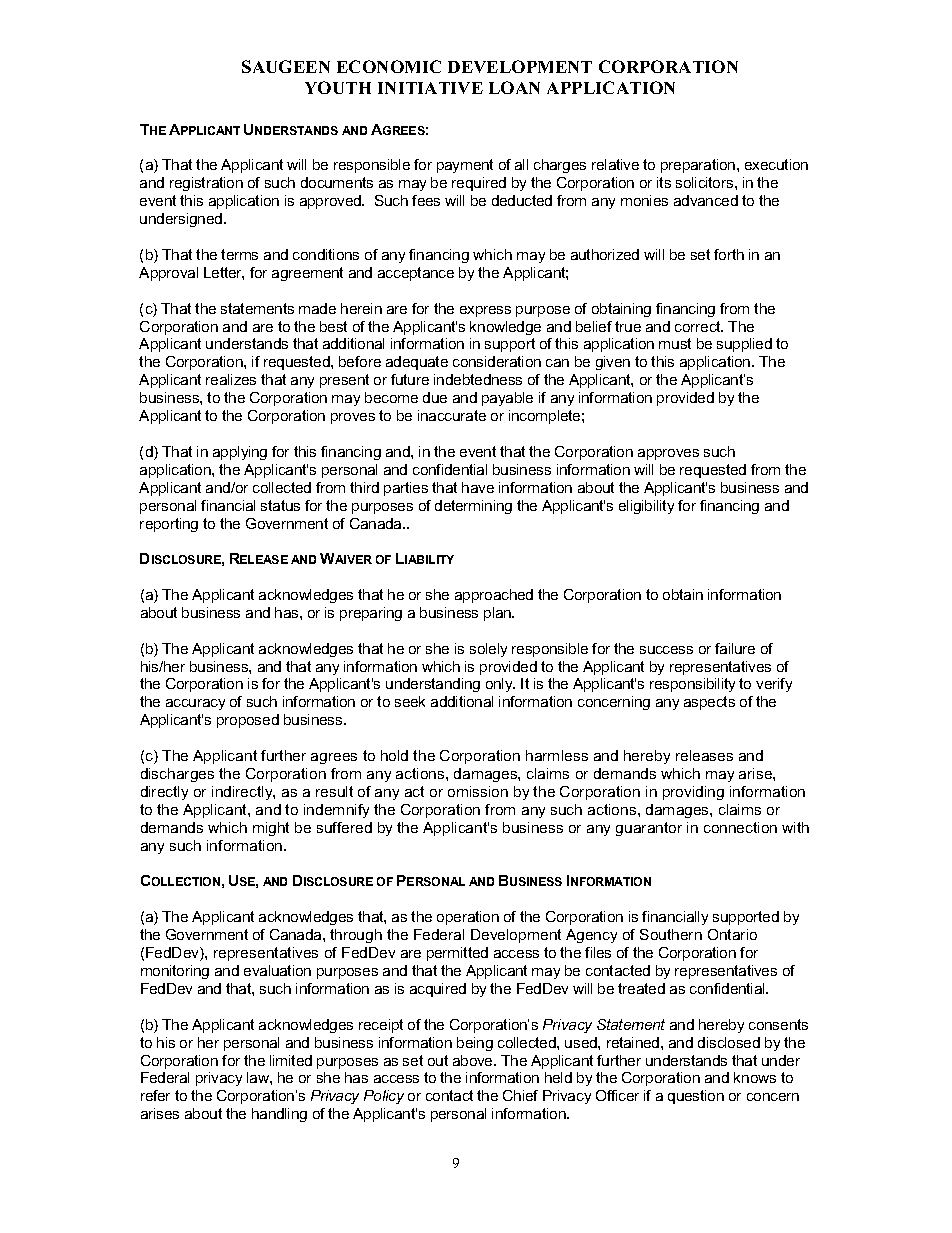 This page has width=952, height=1233. Describe the element at coordinates (279, 1115) in the page. I see `handling` at that location.
